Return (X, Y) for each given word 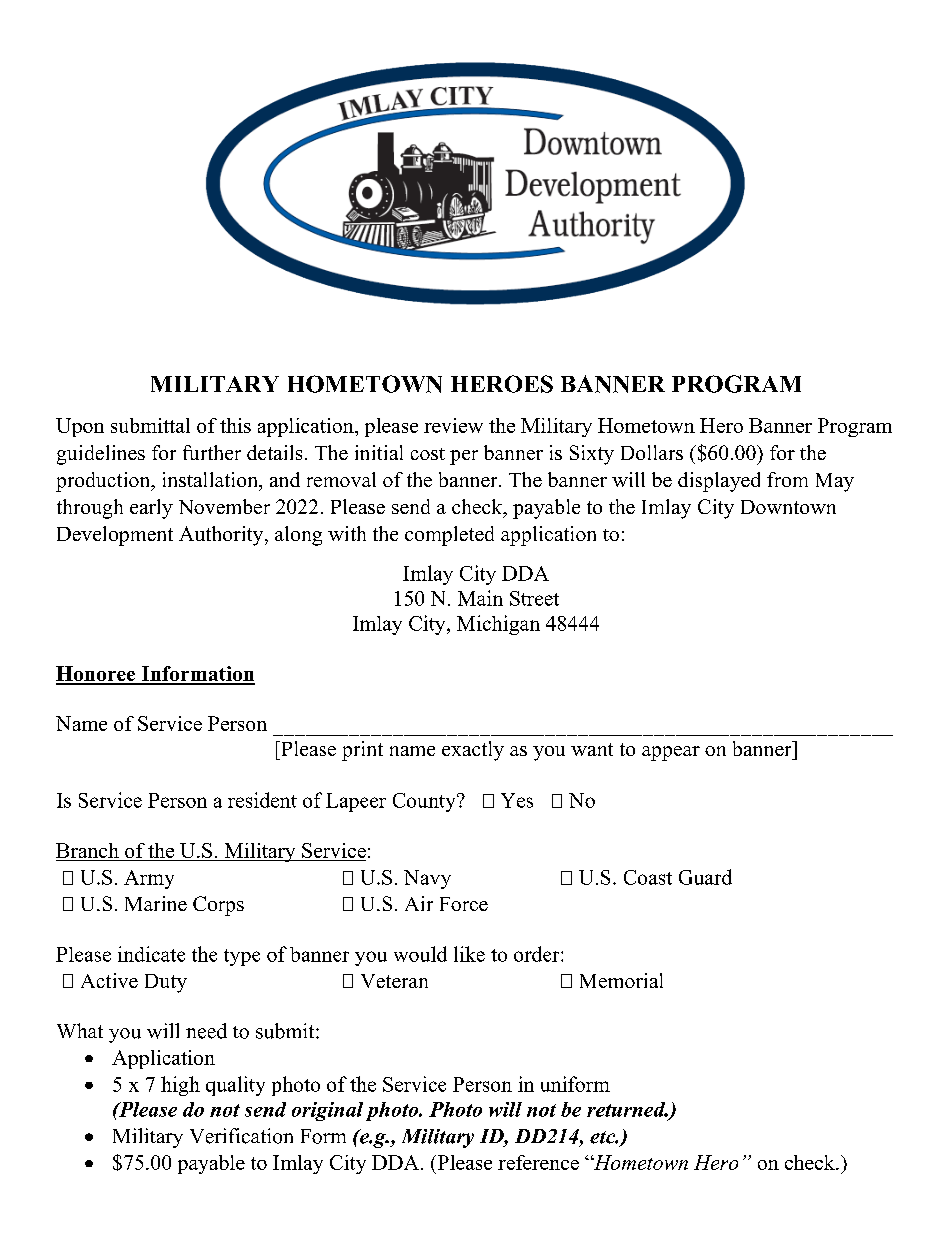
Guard (705, 877)
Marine (156, 903)
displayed (719, 482)
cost (428, 454)
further (212, 452)
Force (464, 904)
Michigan (498, 625)
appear (671, 753)
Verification (241, 1136)
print (362, 751)
